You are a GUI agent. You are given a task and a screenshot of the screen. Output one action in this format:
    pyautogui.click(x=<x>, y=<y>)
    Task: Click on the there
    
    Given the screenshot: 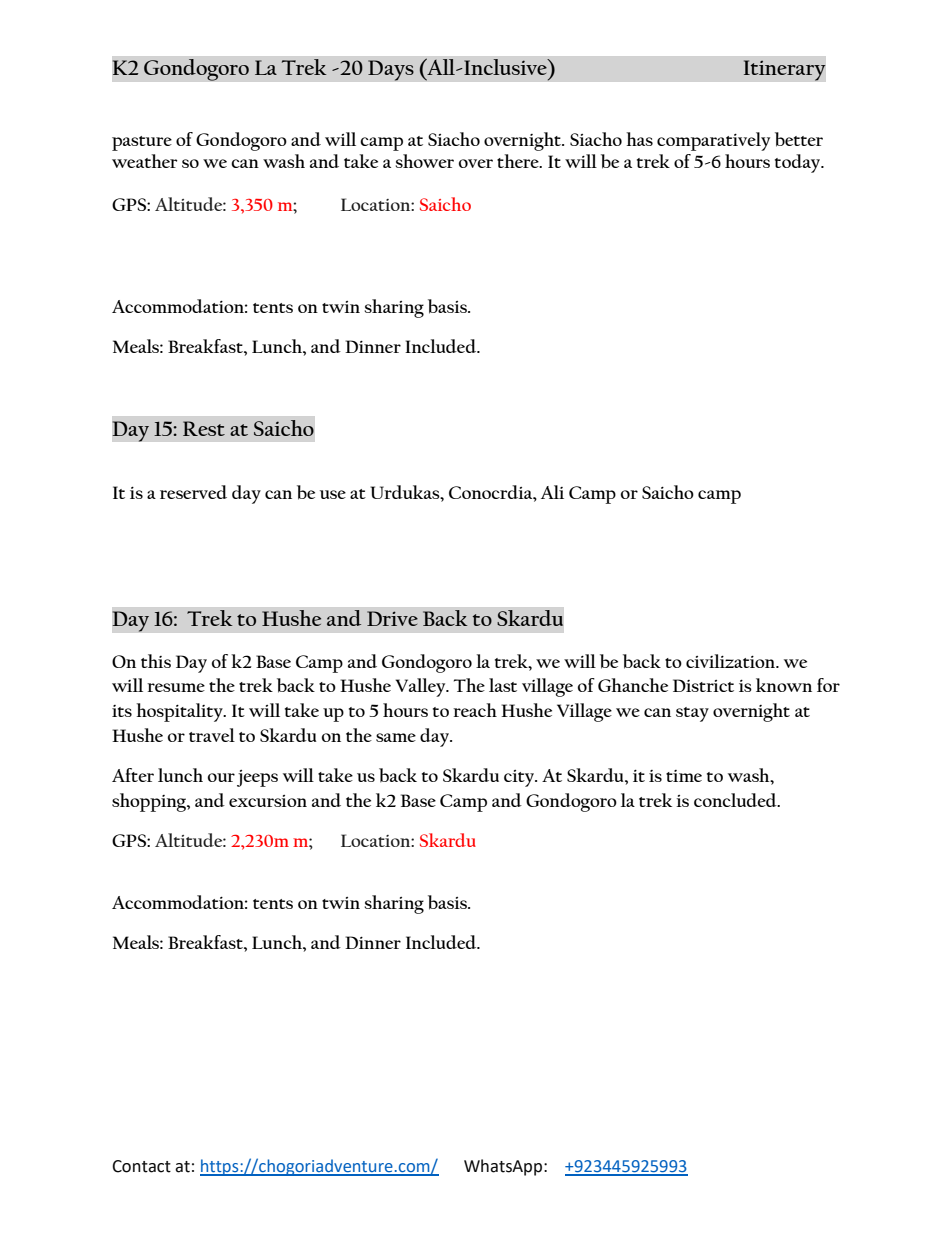 What is the action you would take?
    pyautogui.click(x=519, y=161)
